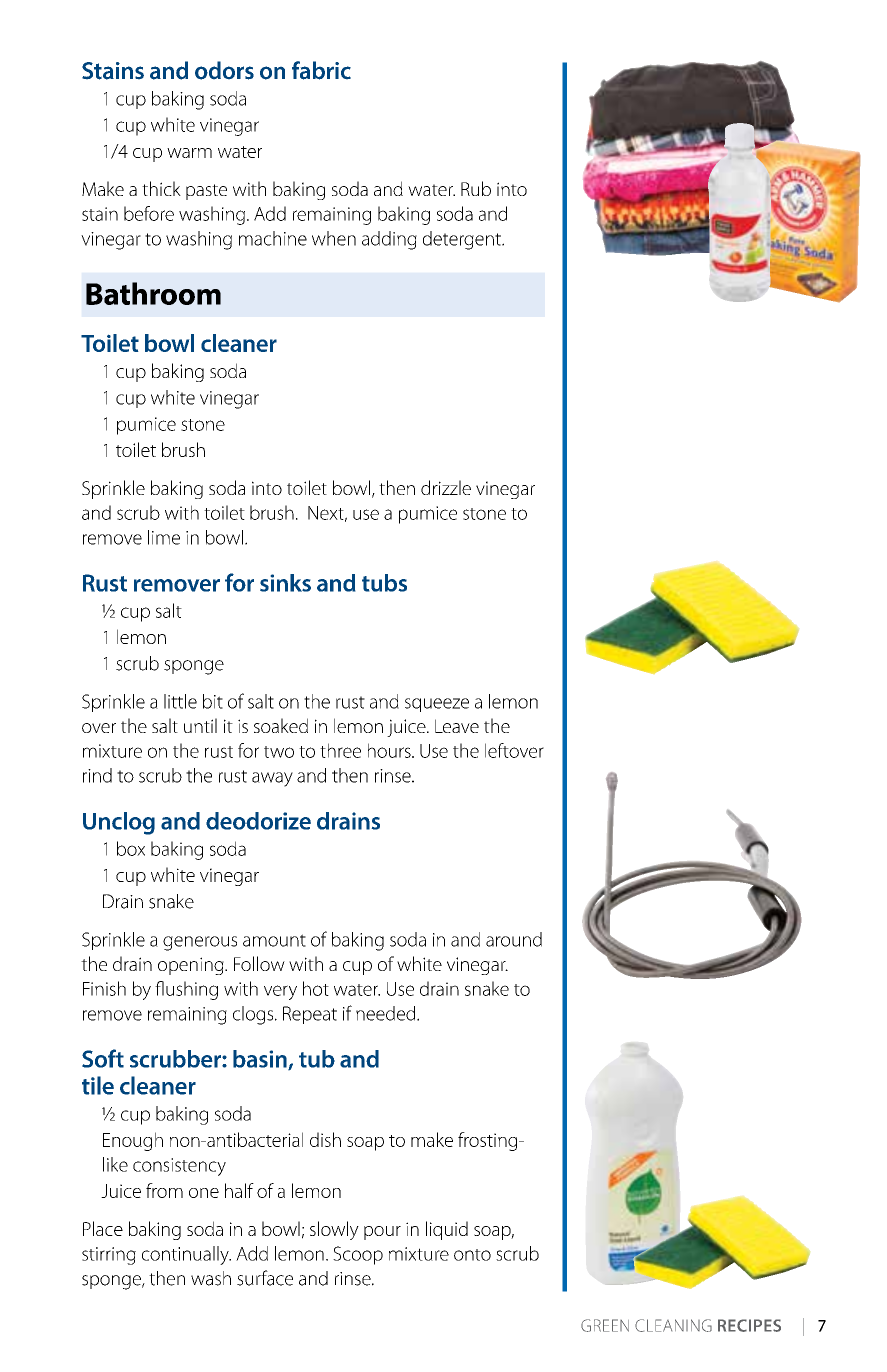 This page has height=1372, width=887. Describe the element at coordinates (153, 293) in the page. I see `Bathroom` at that location.
